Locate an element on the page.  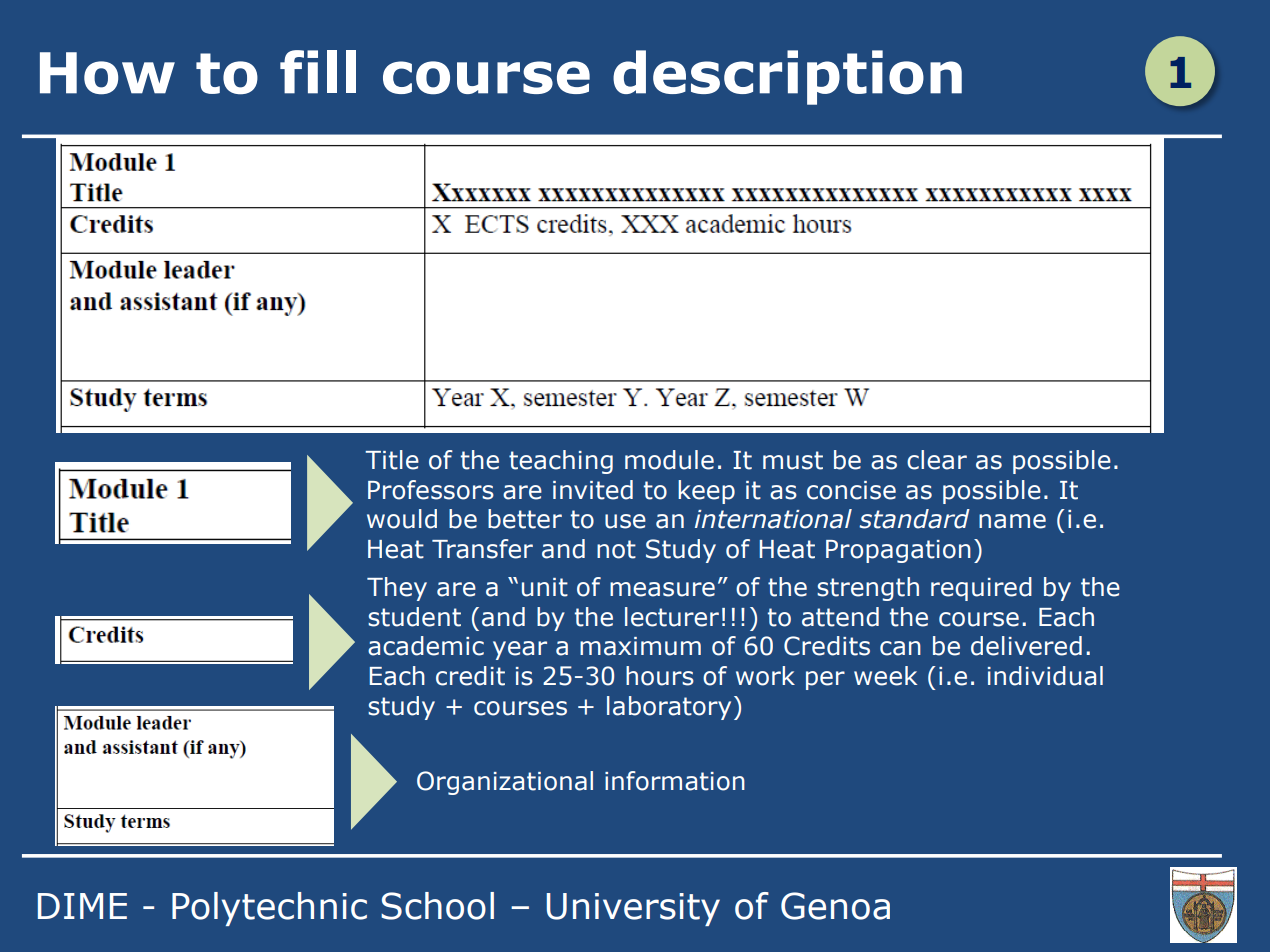
description is located at coordinates (787, 77).
